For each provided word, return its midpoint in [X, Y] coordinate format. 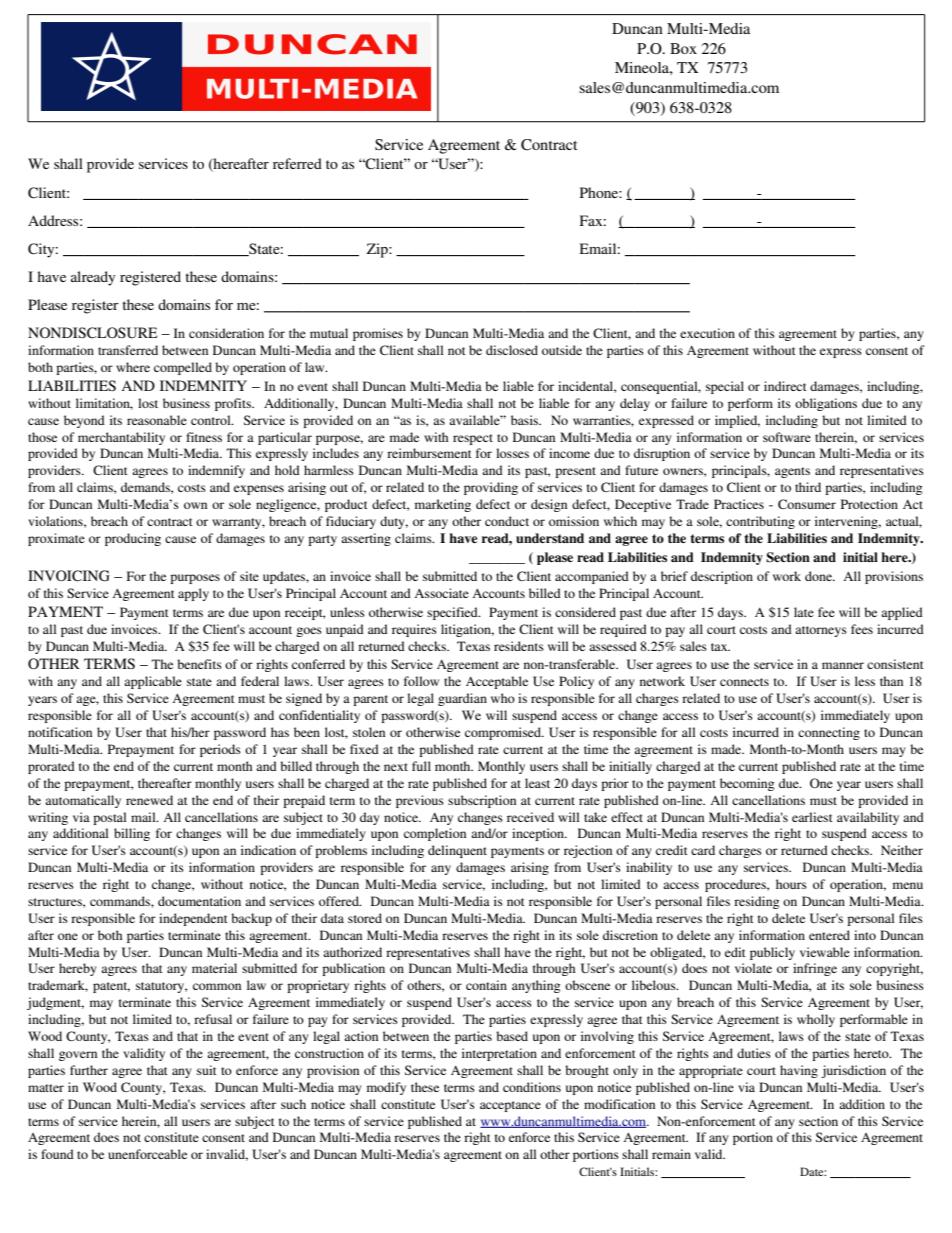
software [787, 437]
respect [473, 439]
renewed [149, 800]
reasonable [157, 420]
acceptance [510, 1106]
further [89, 1070]
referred [297, 163]
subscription [482, 801]
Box [683, 48]
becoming [747, 784]
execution [707, 333]
